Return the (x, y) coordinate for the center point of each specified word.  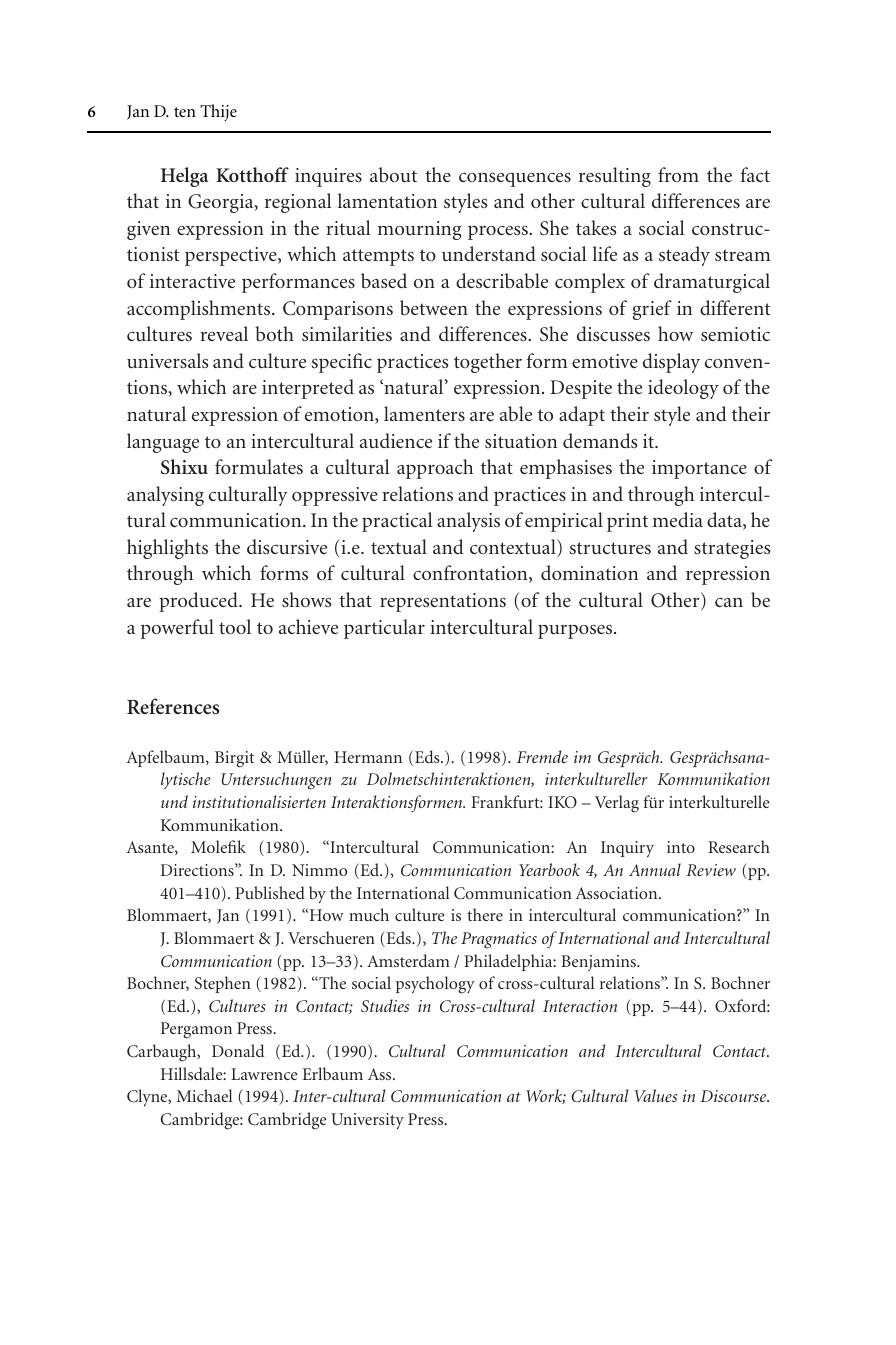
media (678, 519)
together (488, 363)
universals (168, 360)
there (485, 914)
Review (711, 870)
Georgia (222, 203)
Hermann (368, 757)
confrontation (471, 574)
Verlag (617, 804)
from (678, 174)
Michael (205, 1095)
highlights (167, 549)
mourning (419, 230)
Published (270, 892)
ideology (683, 389)
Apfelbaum (166, 758)
